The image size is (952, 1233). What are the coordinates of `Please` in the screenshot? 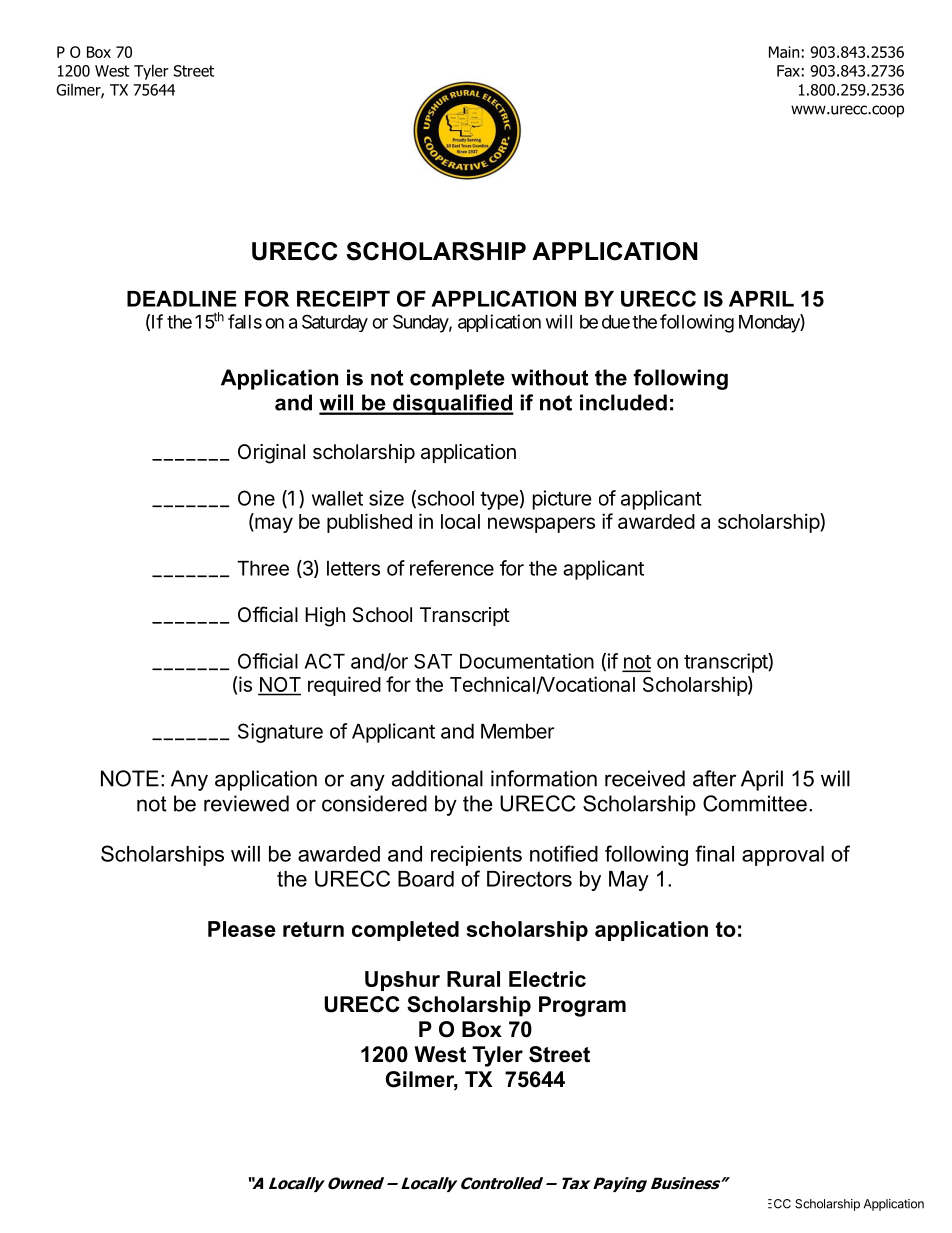 It's located at (242, 929).
